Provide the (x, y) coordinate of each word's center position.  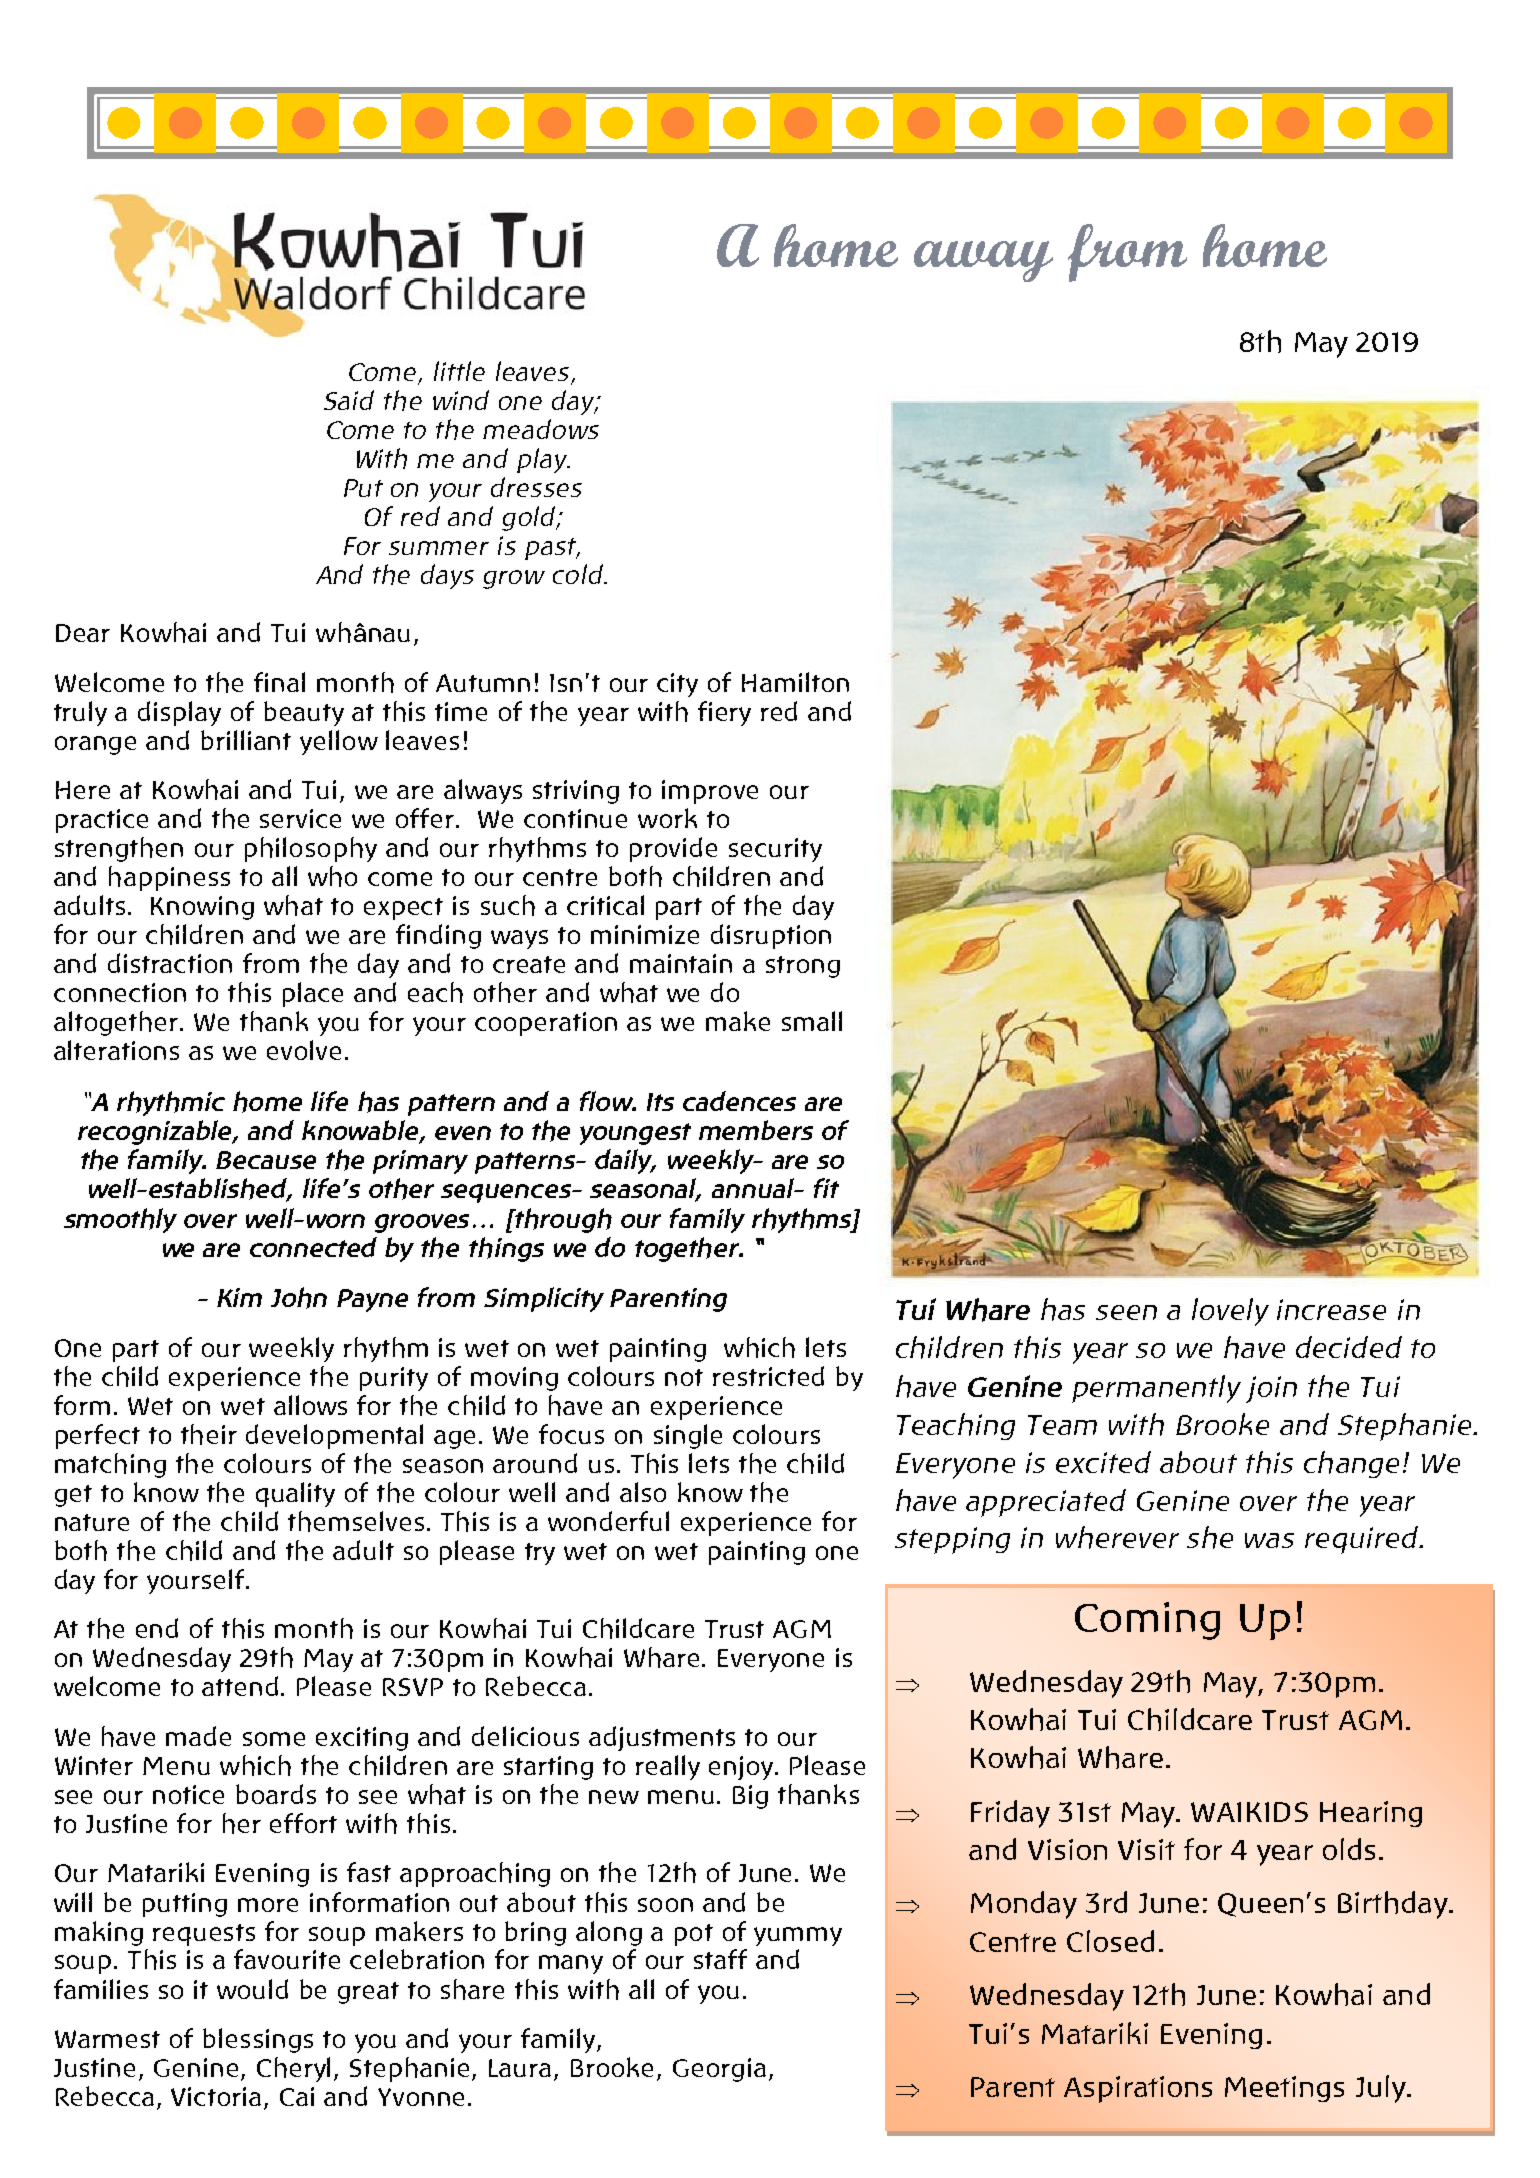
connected (313, 1247)
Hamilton (795, 682)
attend (240, 1686)
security (775, 850)
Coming (1147, 1621)
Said (349, 400)
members (756, 1130)
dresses (536, 487)
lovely (1230, 1312)
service (300, 818)
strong (803, 967)
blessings (258, 2040)
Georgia (719, 2070)
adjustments (662, 1738)
